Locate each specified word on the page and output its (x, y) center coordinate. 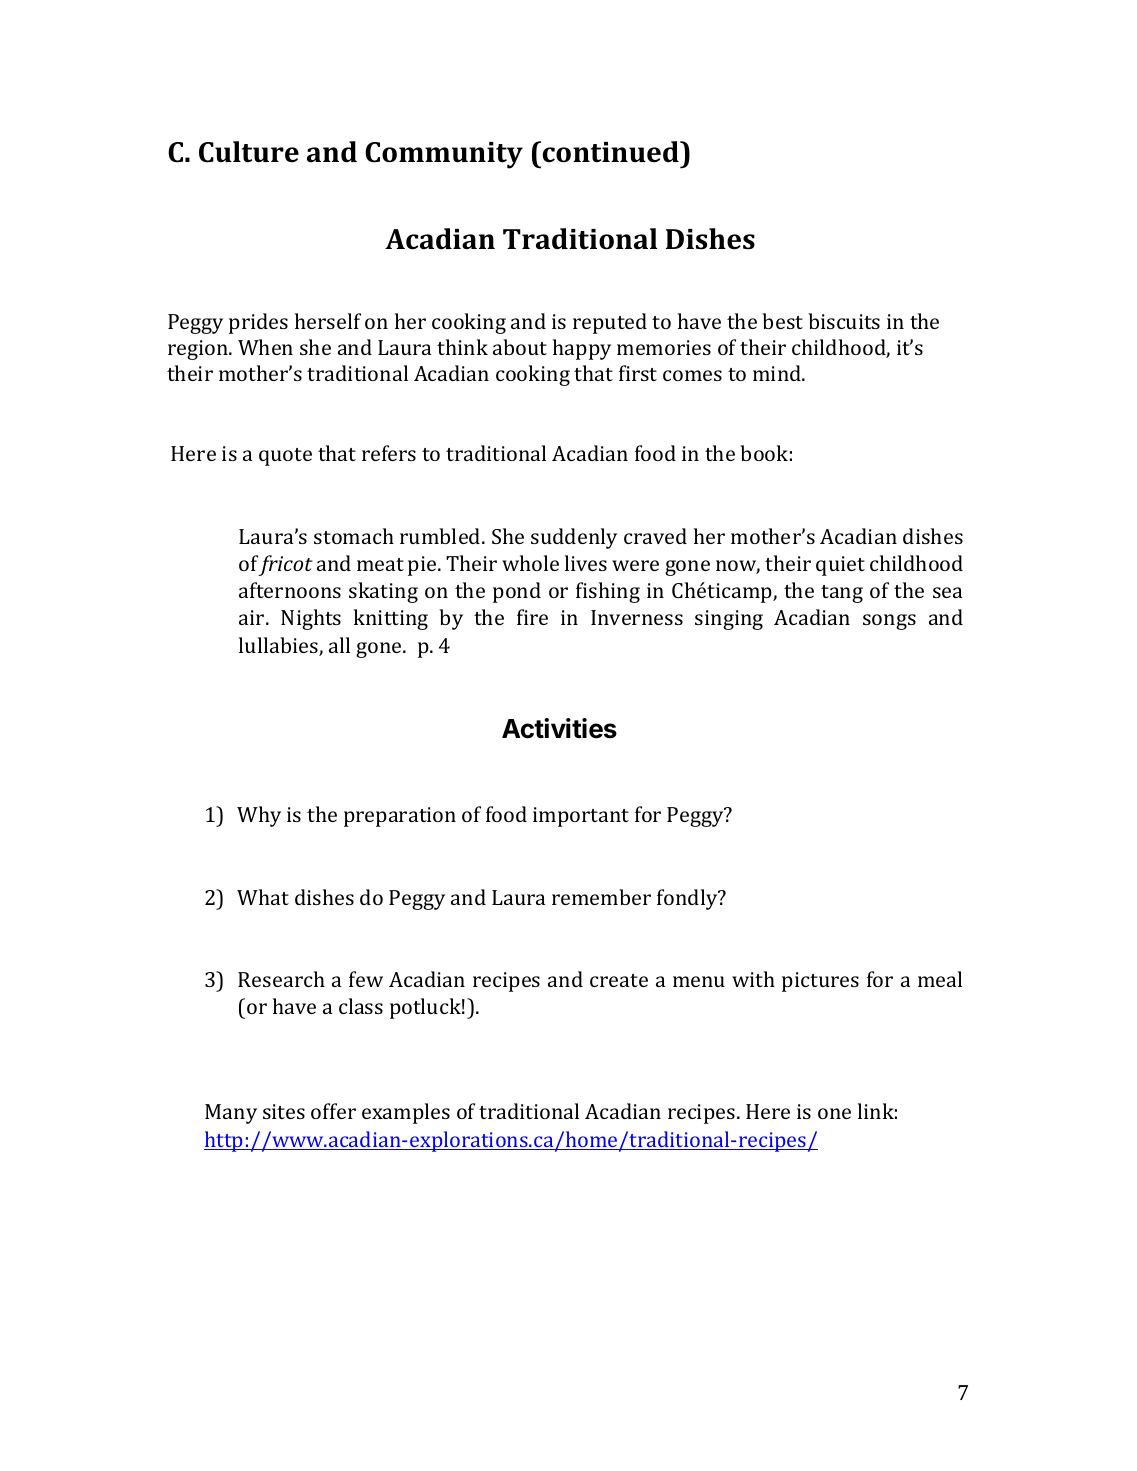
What (263, 897)
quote (285, 457)
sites (284, 1111)
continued (612, 152)
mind (778, 373)
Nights (311, 619)
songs (889, 622)
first (638, 373)
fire (532, 617)
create (619, 980)
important (581, 817)
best (782, 321)
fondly (688, 899)
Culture (249, 152)
